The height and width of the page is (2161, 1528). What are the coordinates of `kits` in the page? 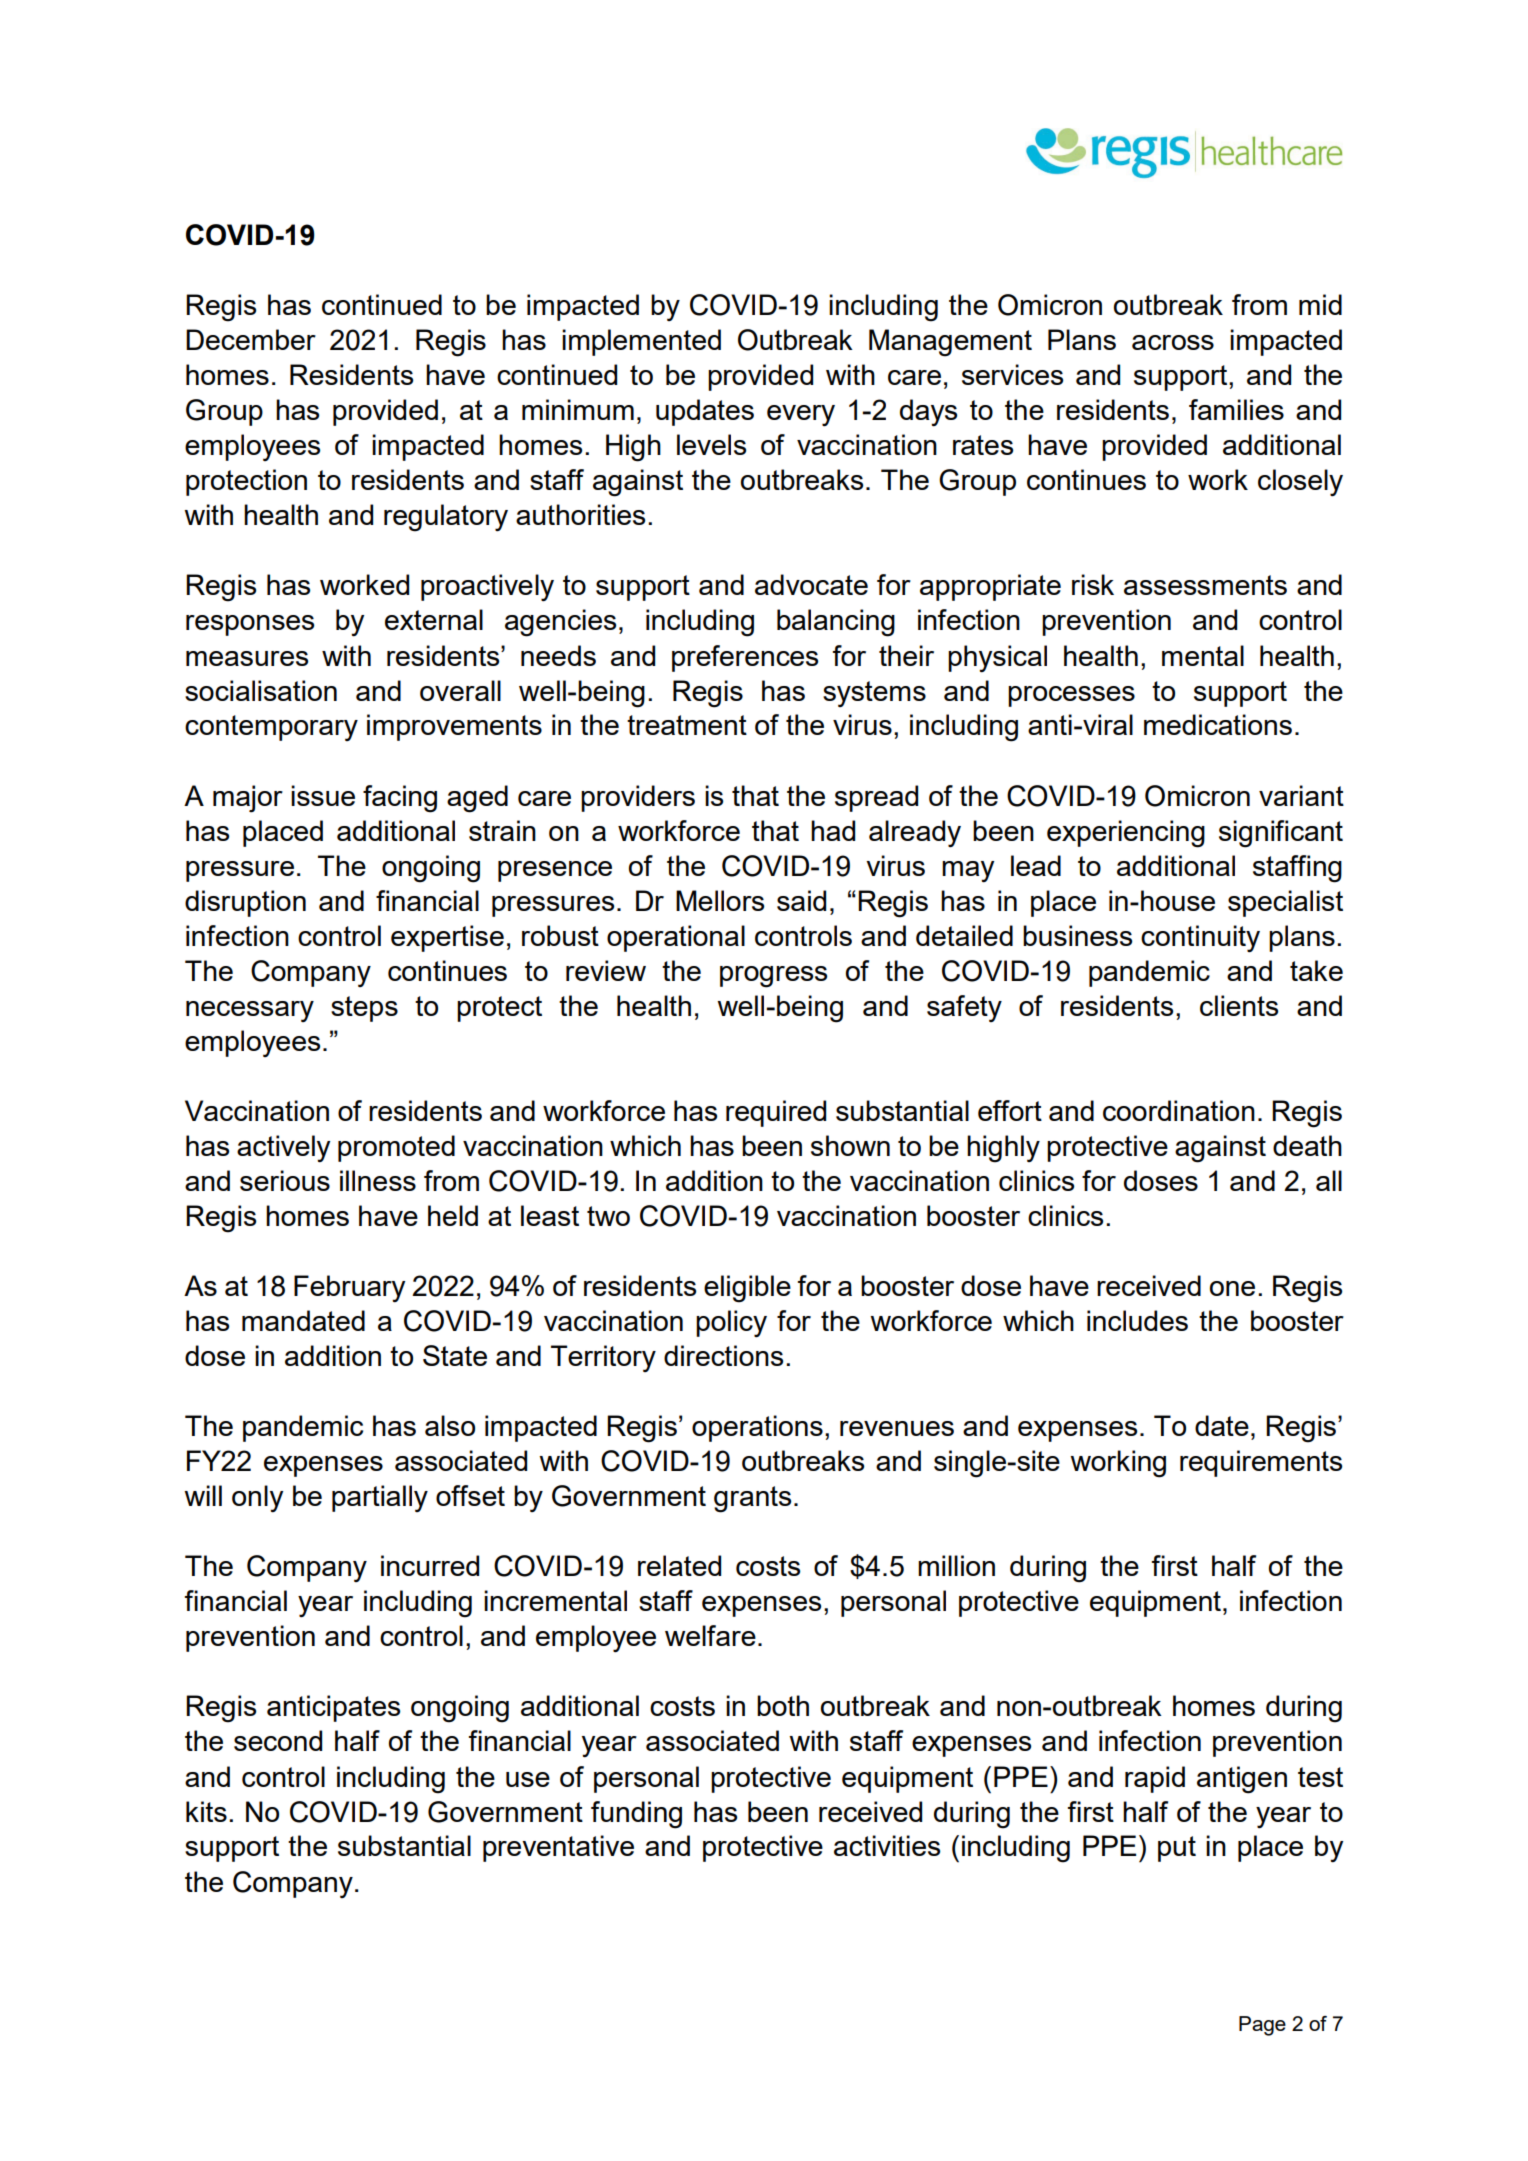 It's located at (206, 1811).
